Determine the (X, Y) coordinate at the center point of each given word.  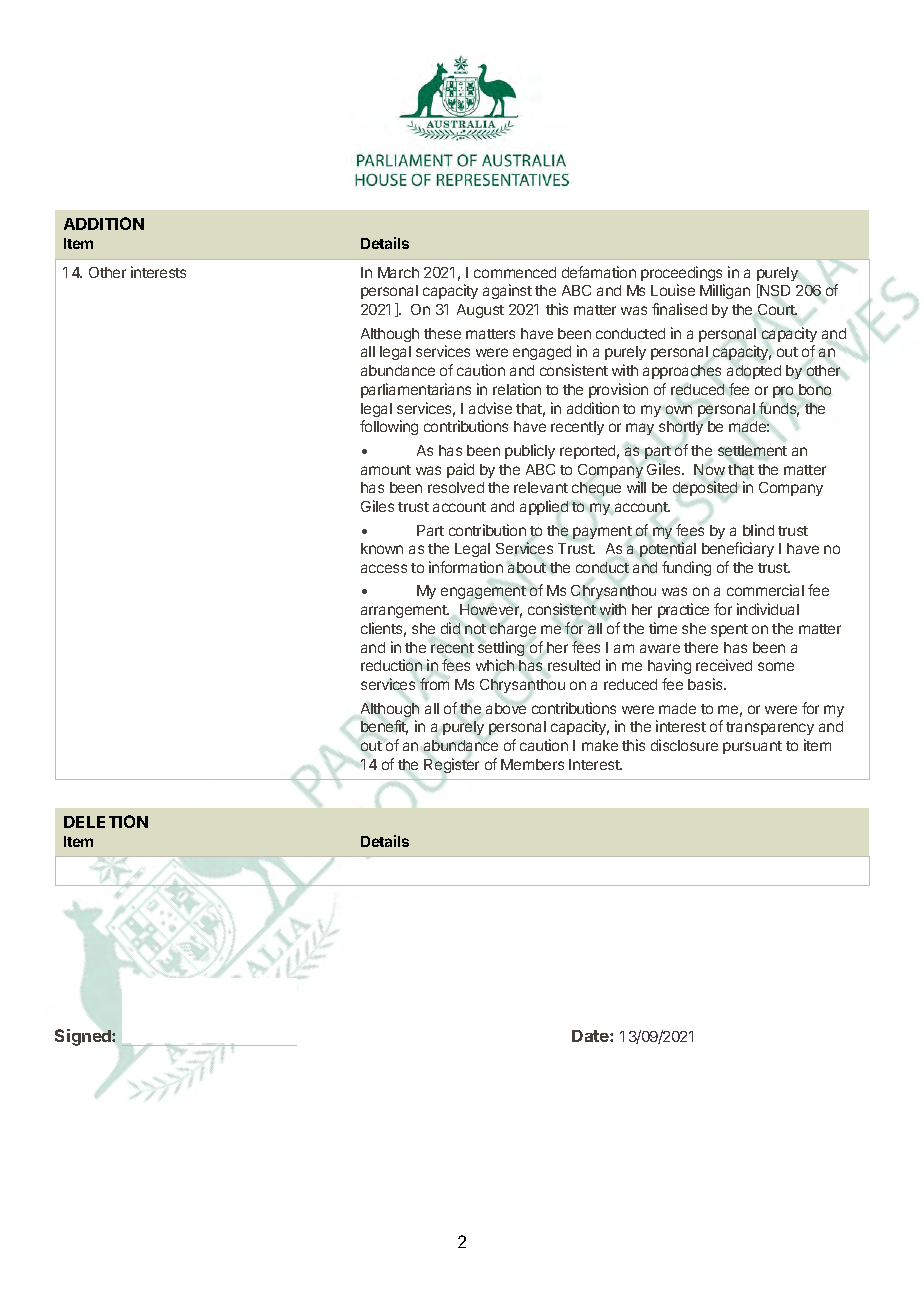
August (480, 311)
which (495, 665)
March (398, 272)
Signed (84, 1037)
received (724, 665)
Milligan (725, 291)
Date (591, 1036)
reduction (391, 665)
